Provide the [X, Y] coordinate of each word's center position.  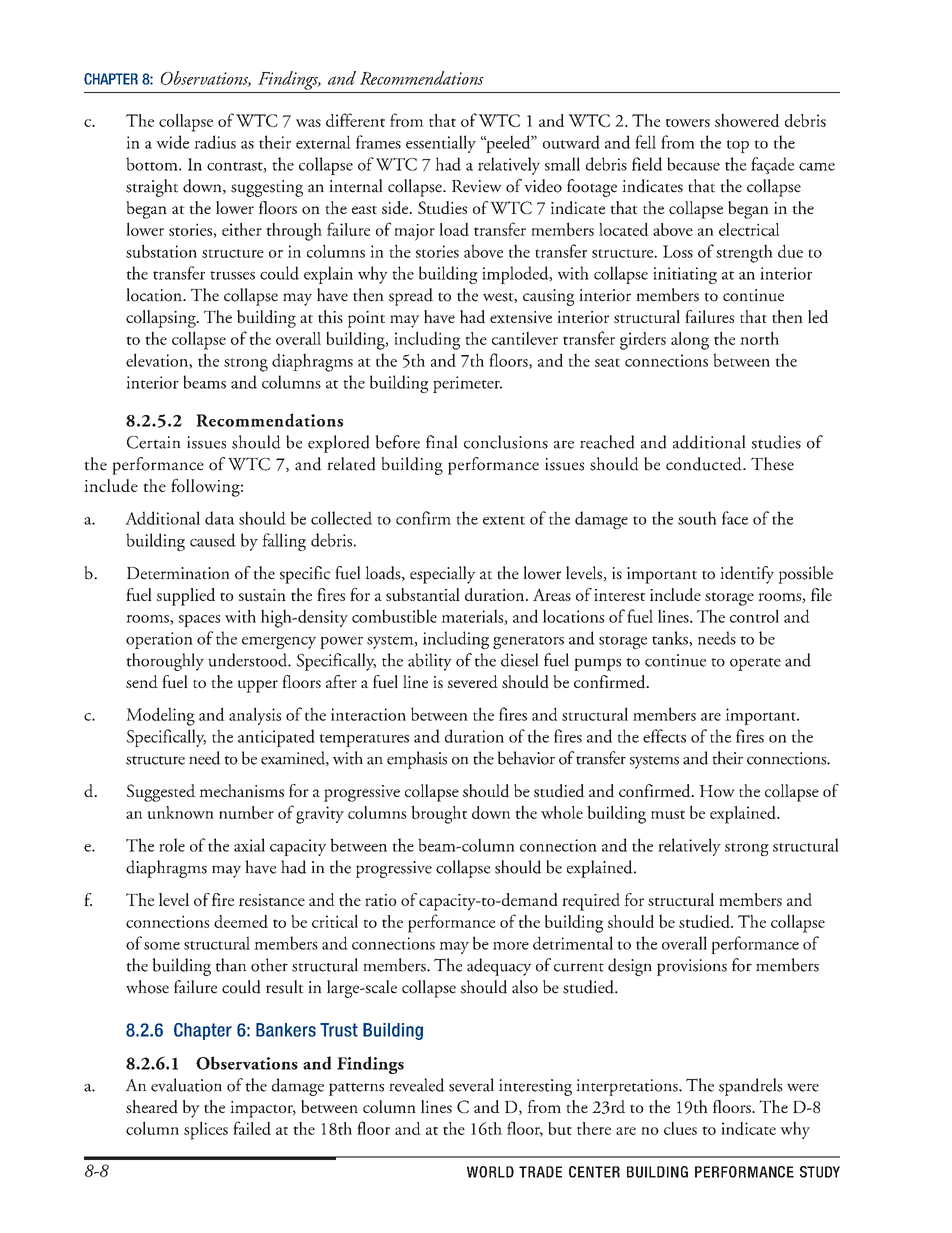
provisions [692, 967]
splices [206, 1130]
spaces [199, 621]
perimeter [467, 384]
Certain [154, 442]
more [511, 946]
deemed [241, 921]
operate [755, 664]
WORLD [490, 1172]
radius [215, 142]
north [759, 338]
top [737, 146]
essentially [441, 144]
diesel [520, 660]
